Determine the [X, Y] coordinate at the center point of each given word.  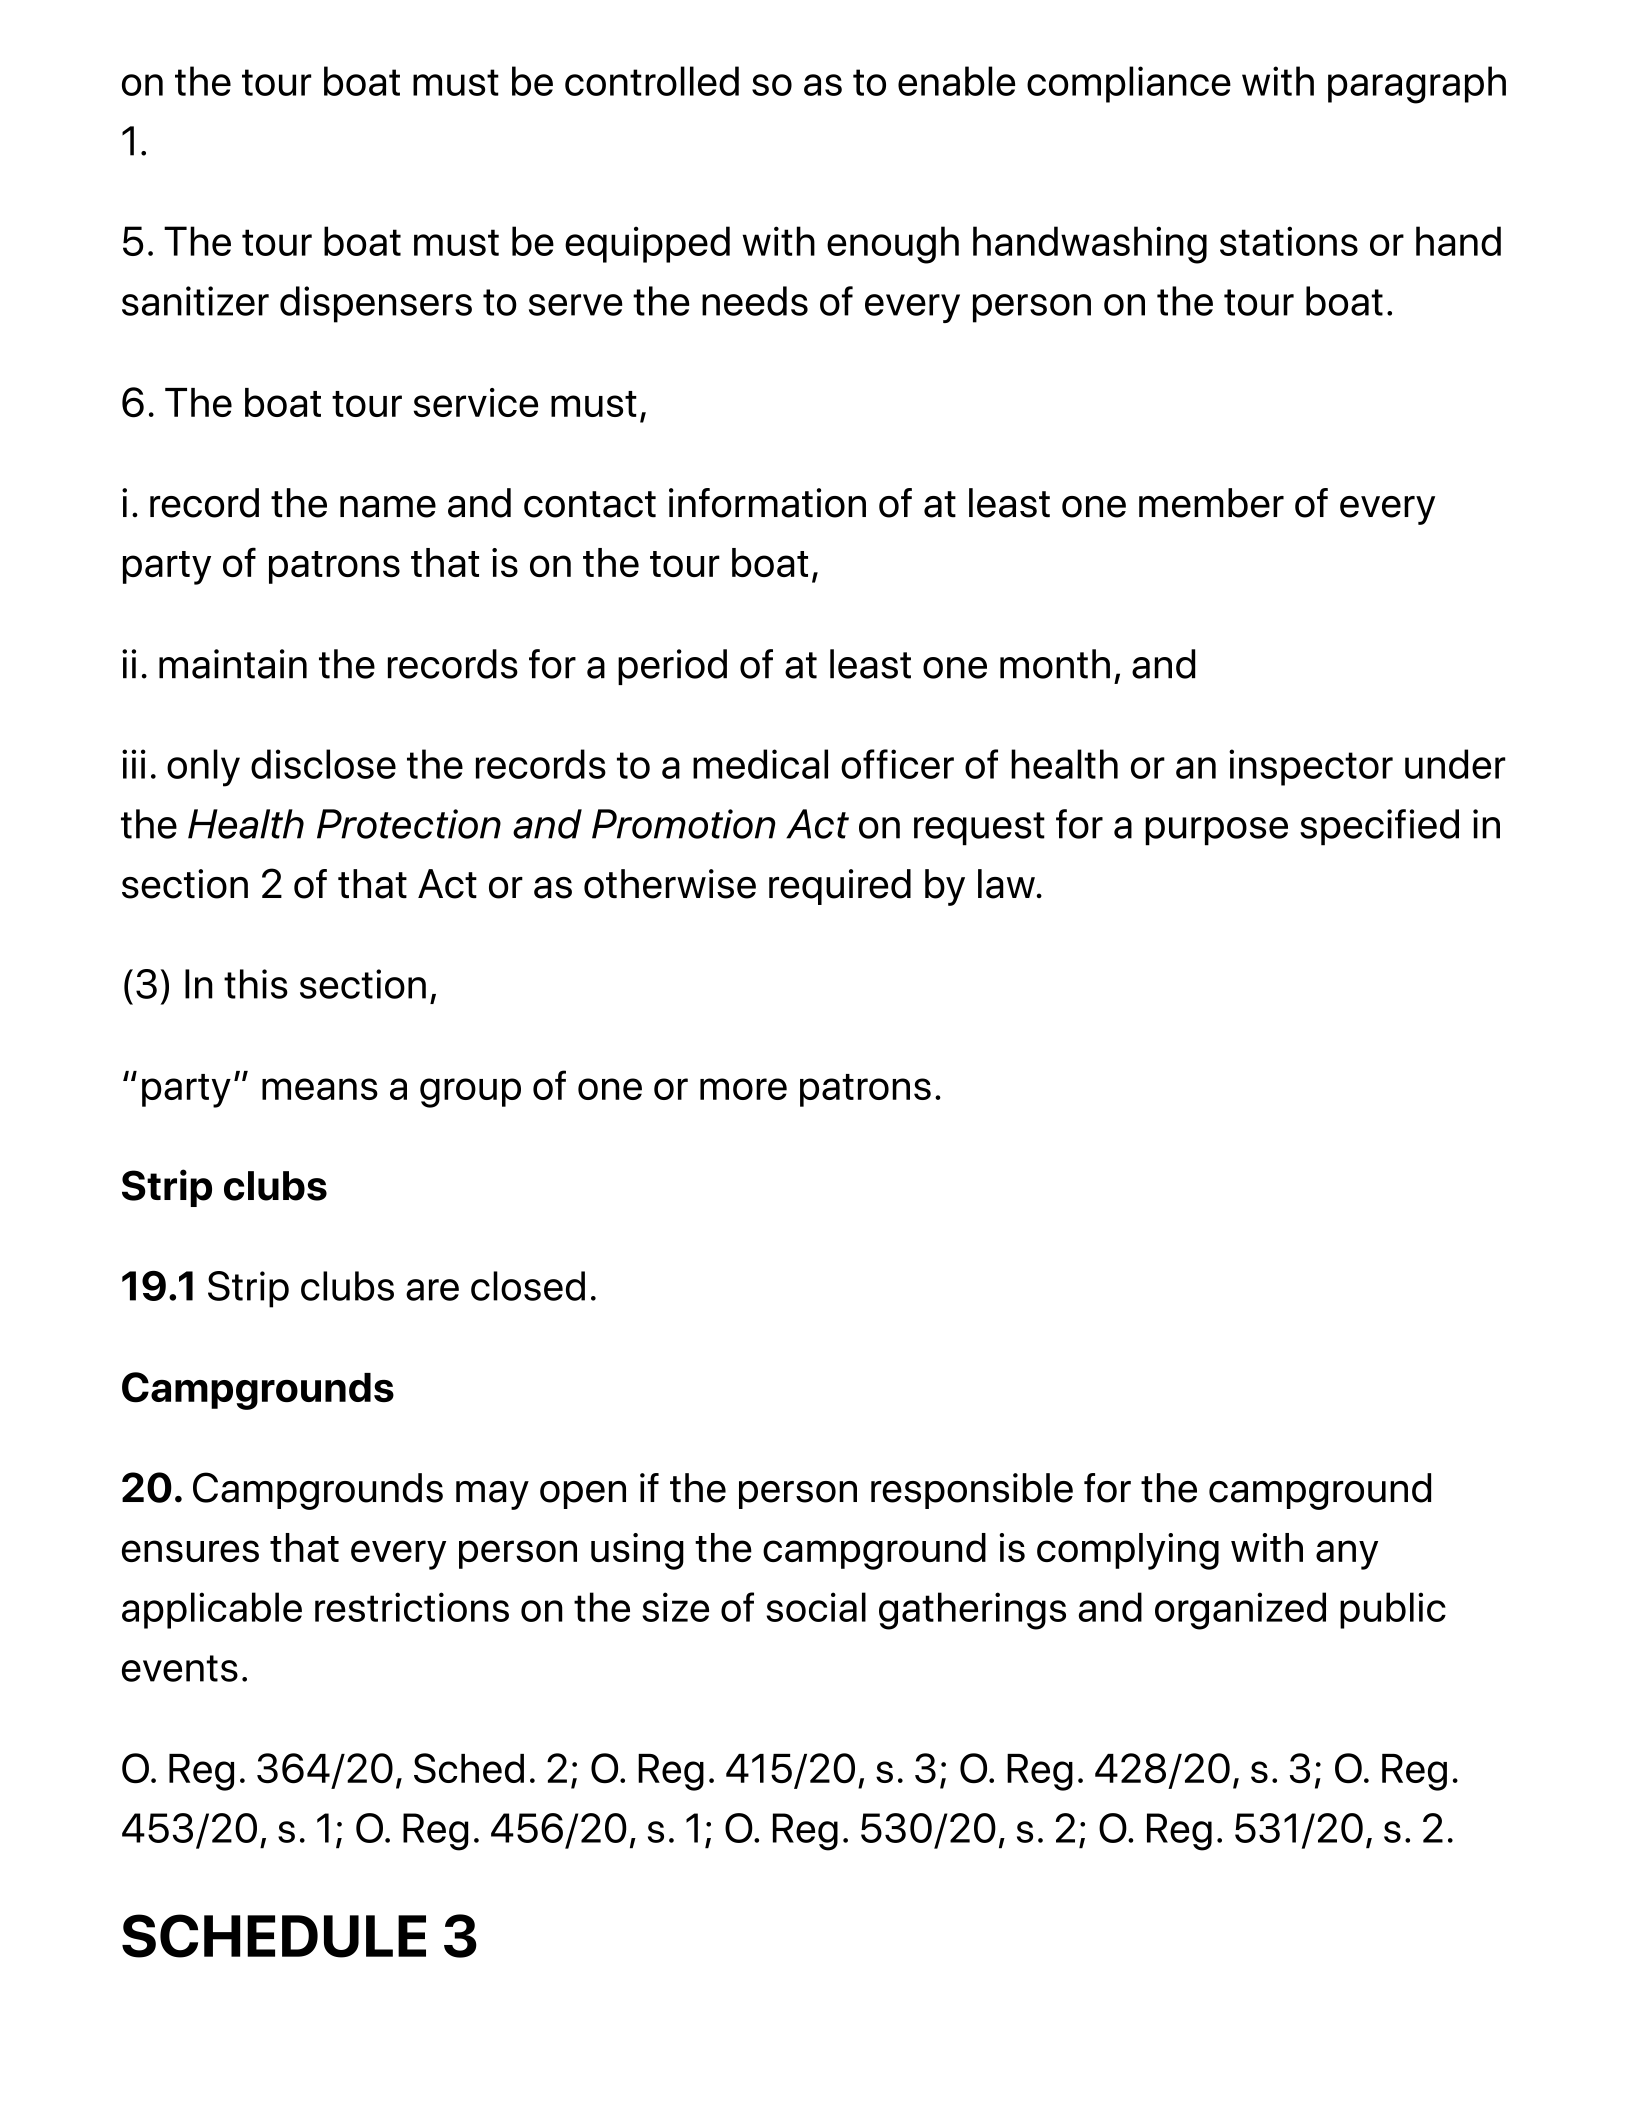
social [816, 1607]
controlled [652, 81]
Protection [409, 824]
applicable [212, 1610]
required [840, 887]
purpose [1216, 831]
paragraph [1417, 85]
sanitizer [195, 301]
